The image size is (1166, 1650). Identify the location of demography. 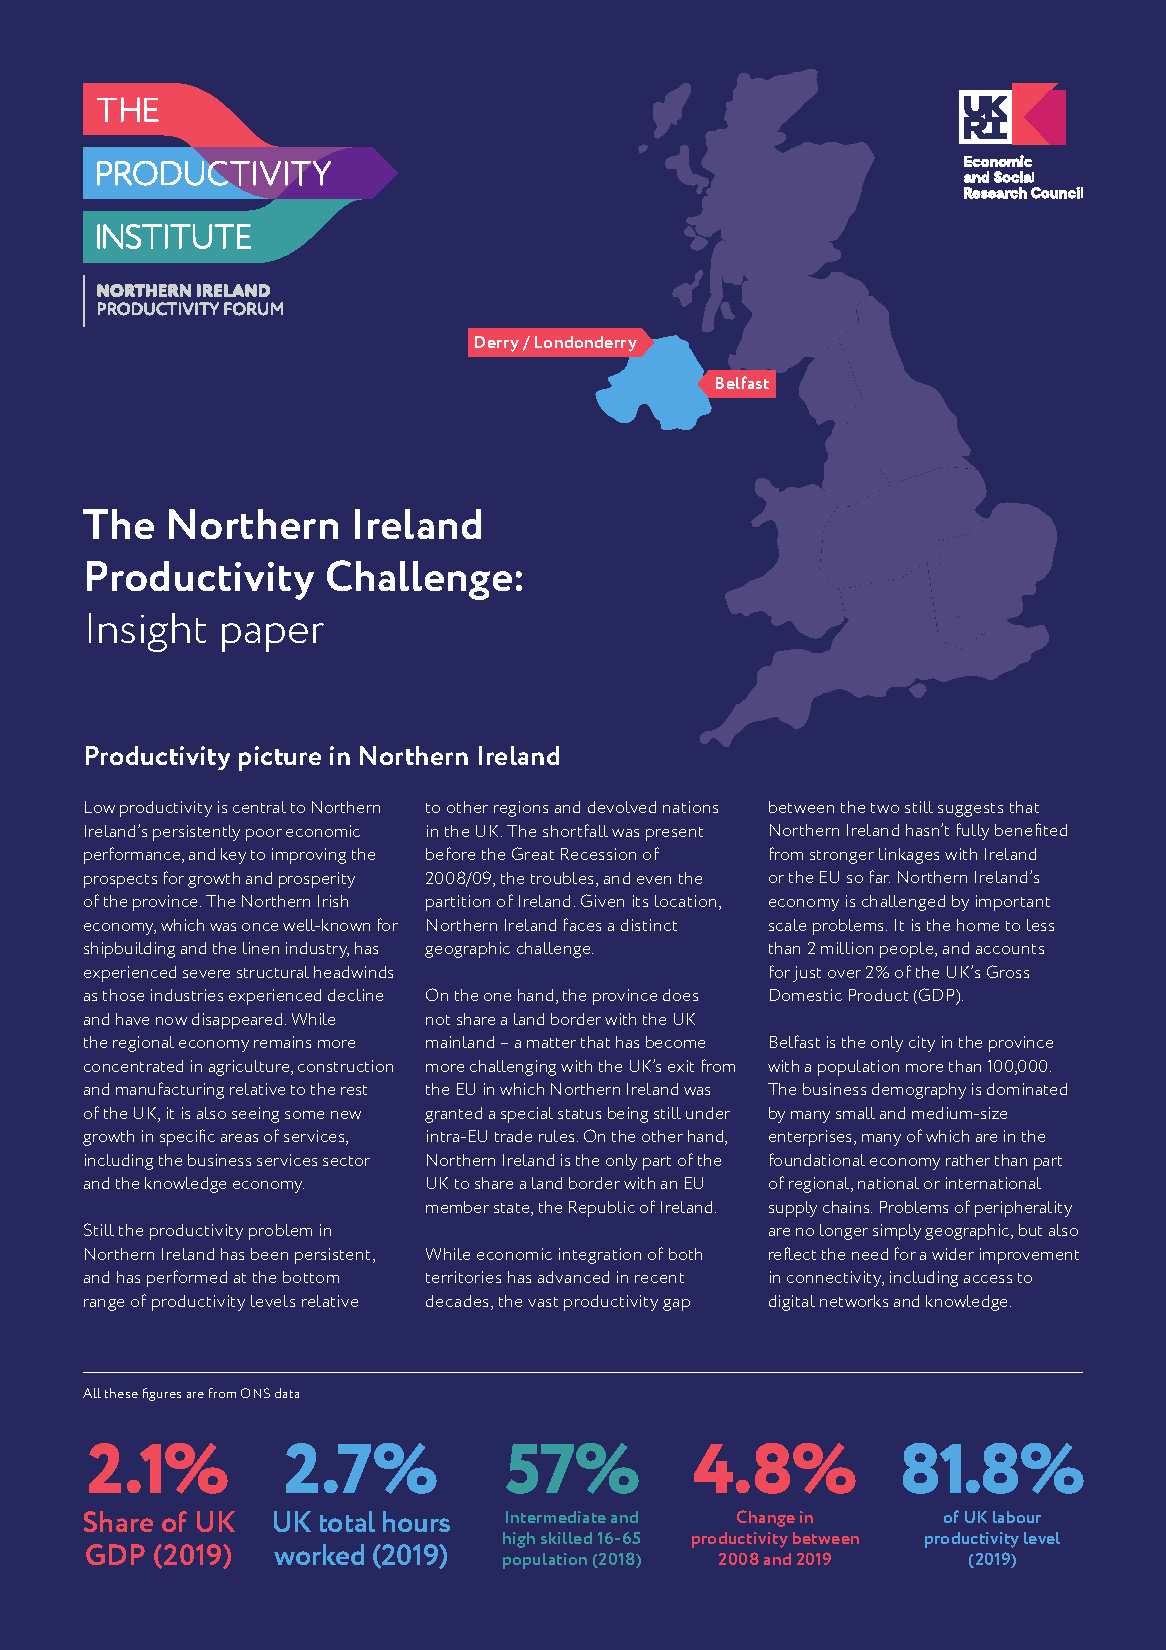
(919, 1091).
